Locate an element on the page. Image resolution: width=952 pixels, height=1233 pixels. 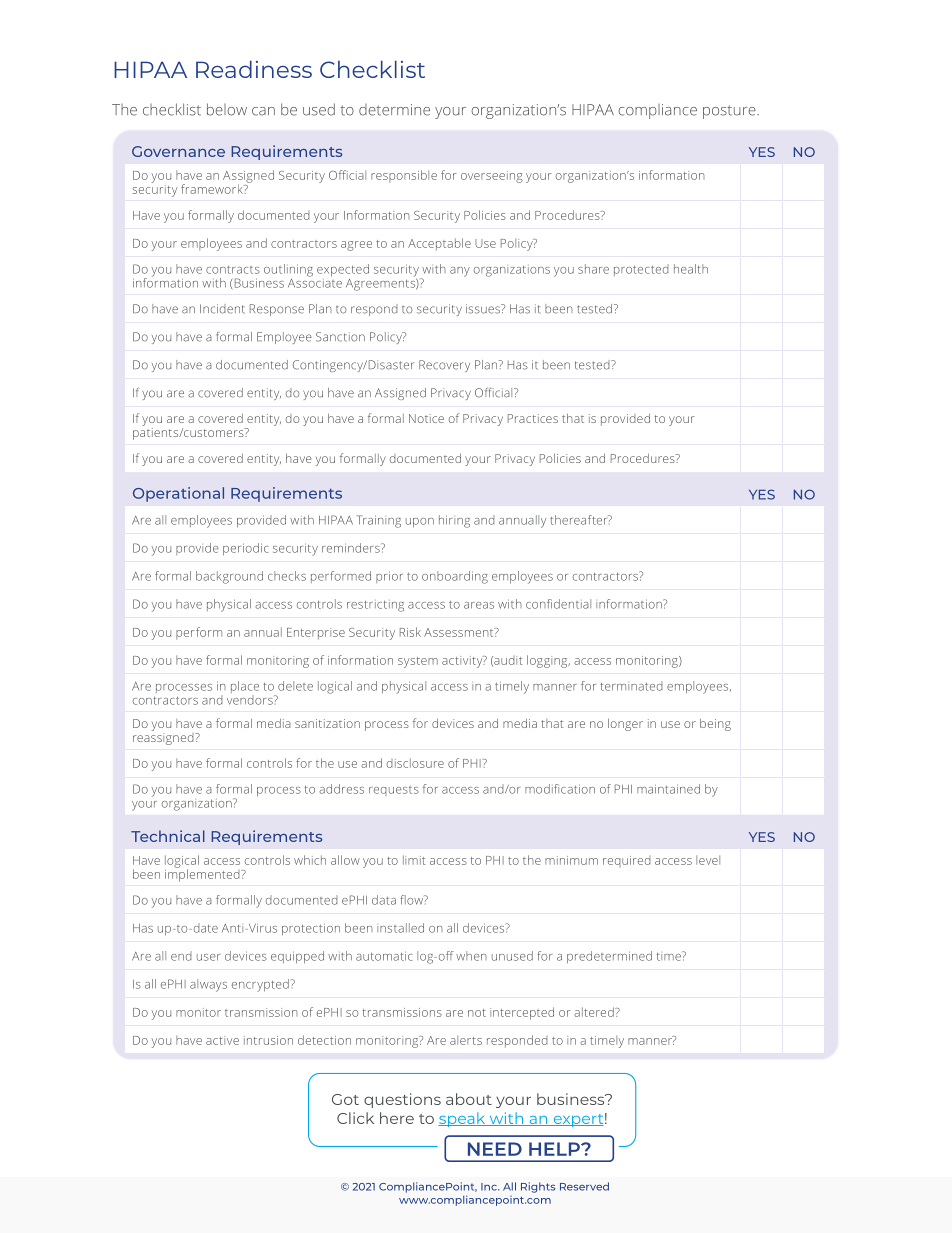
below is located at coordinates (227, 109).
